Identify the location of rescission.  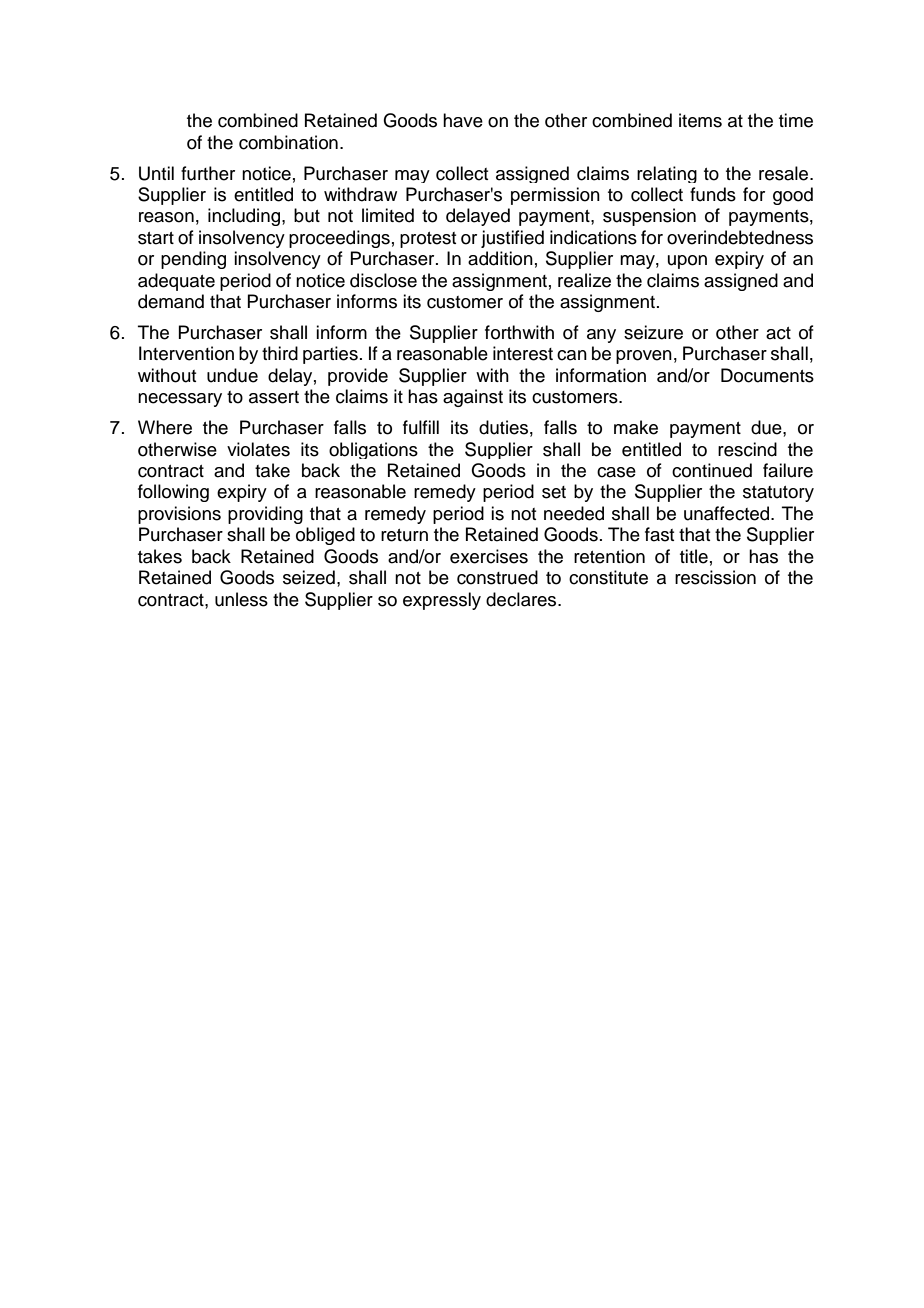
(715, 577).
